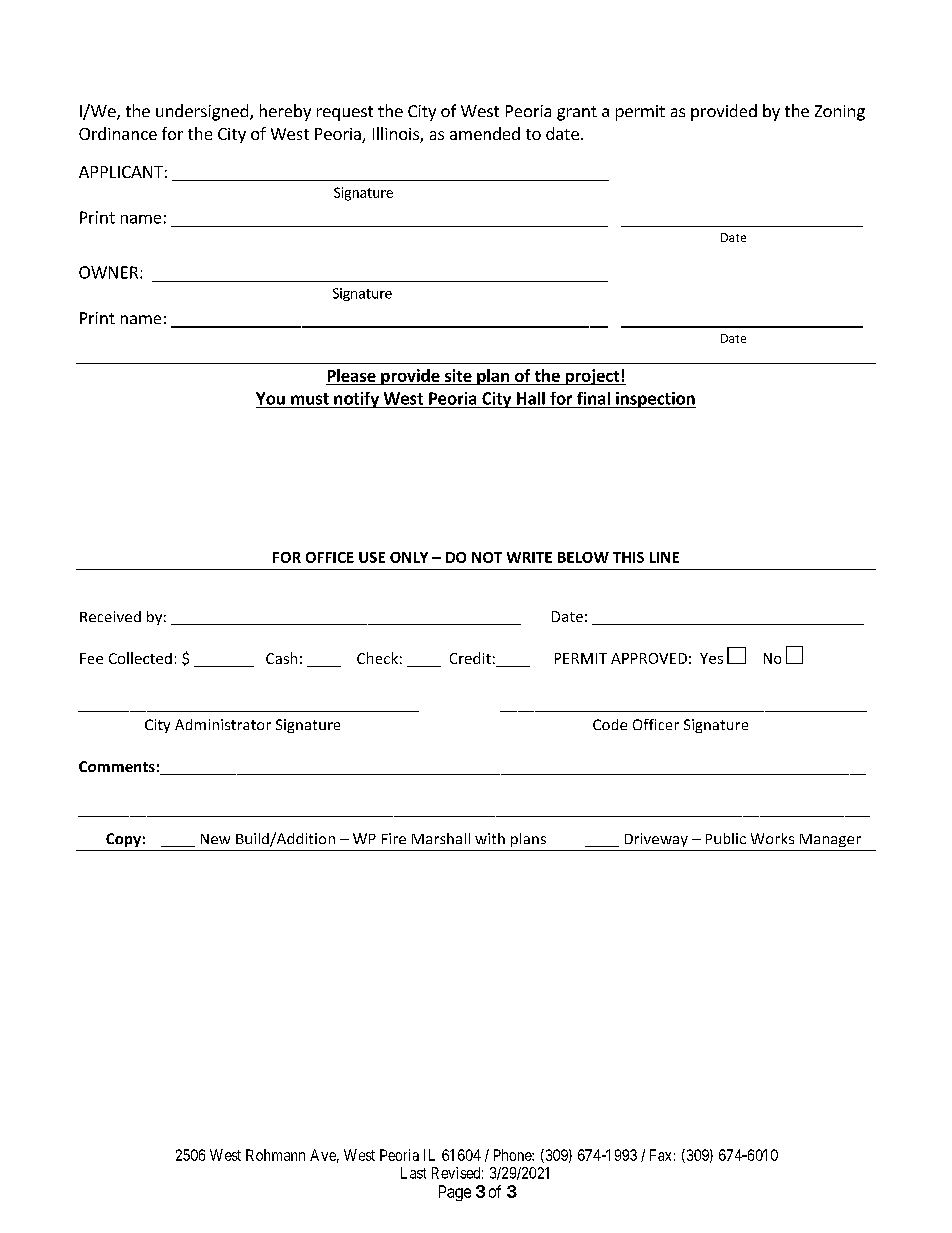  I want to click on undersigned, so click(202, 112).
